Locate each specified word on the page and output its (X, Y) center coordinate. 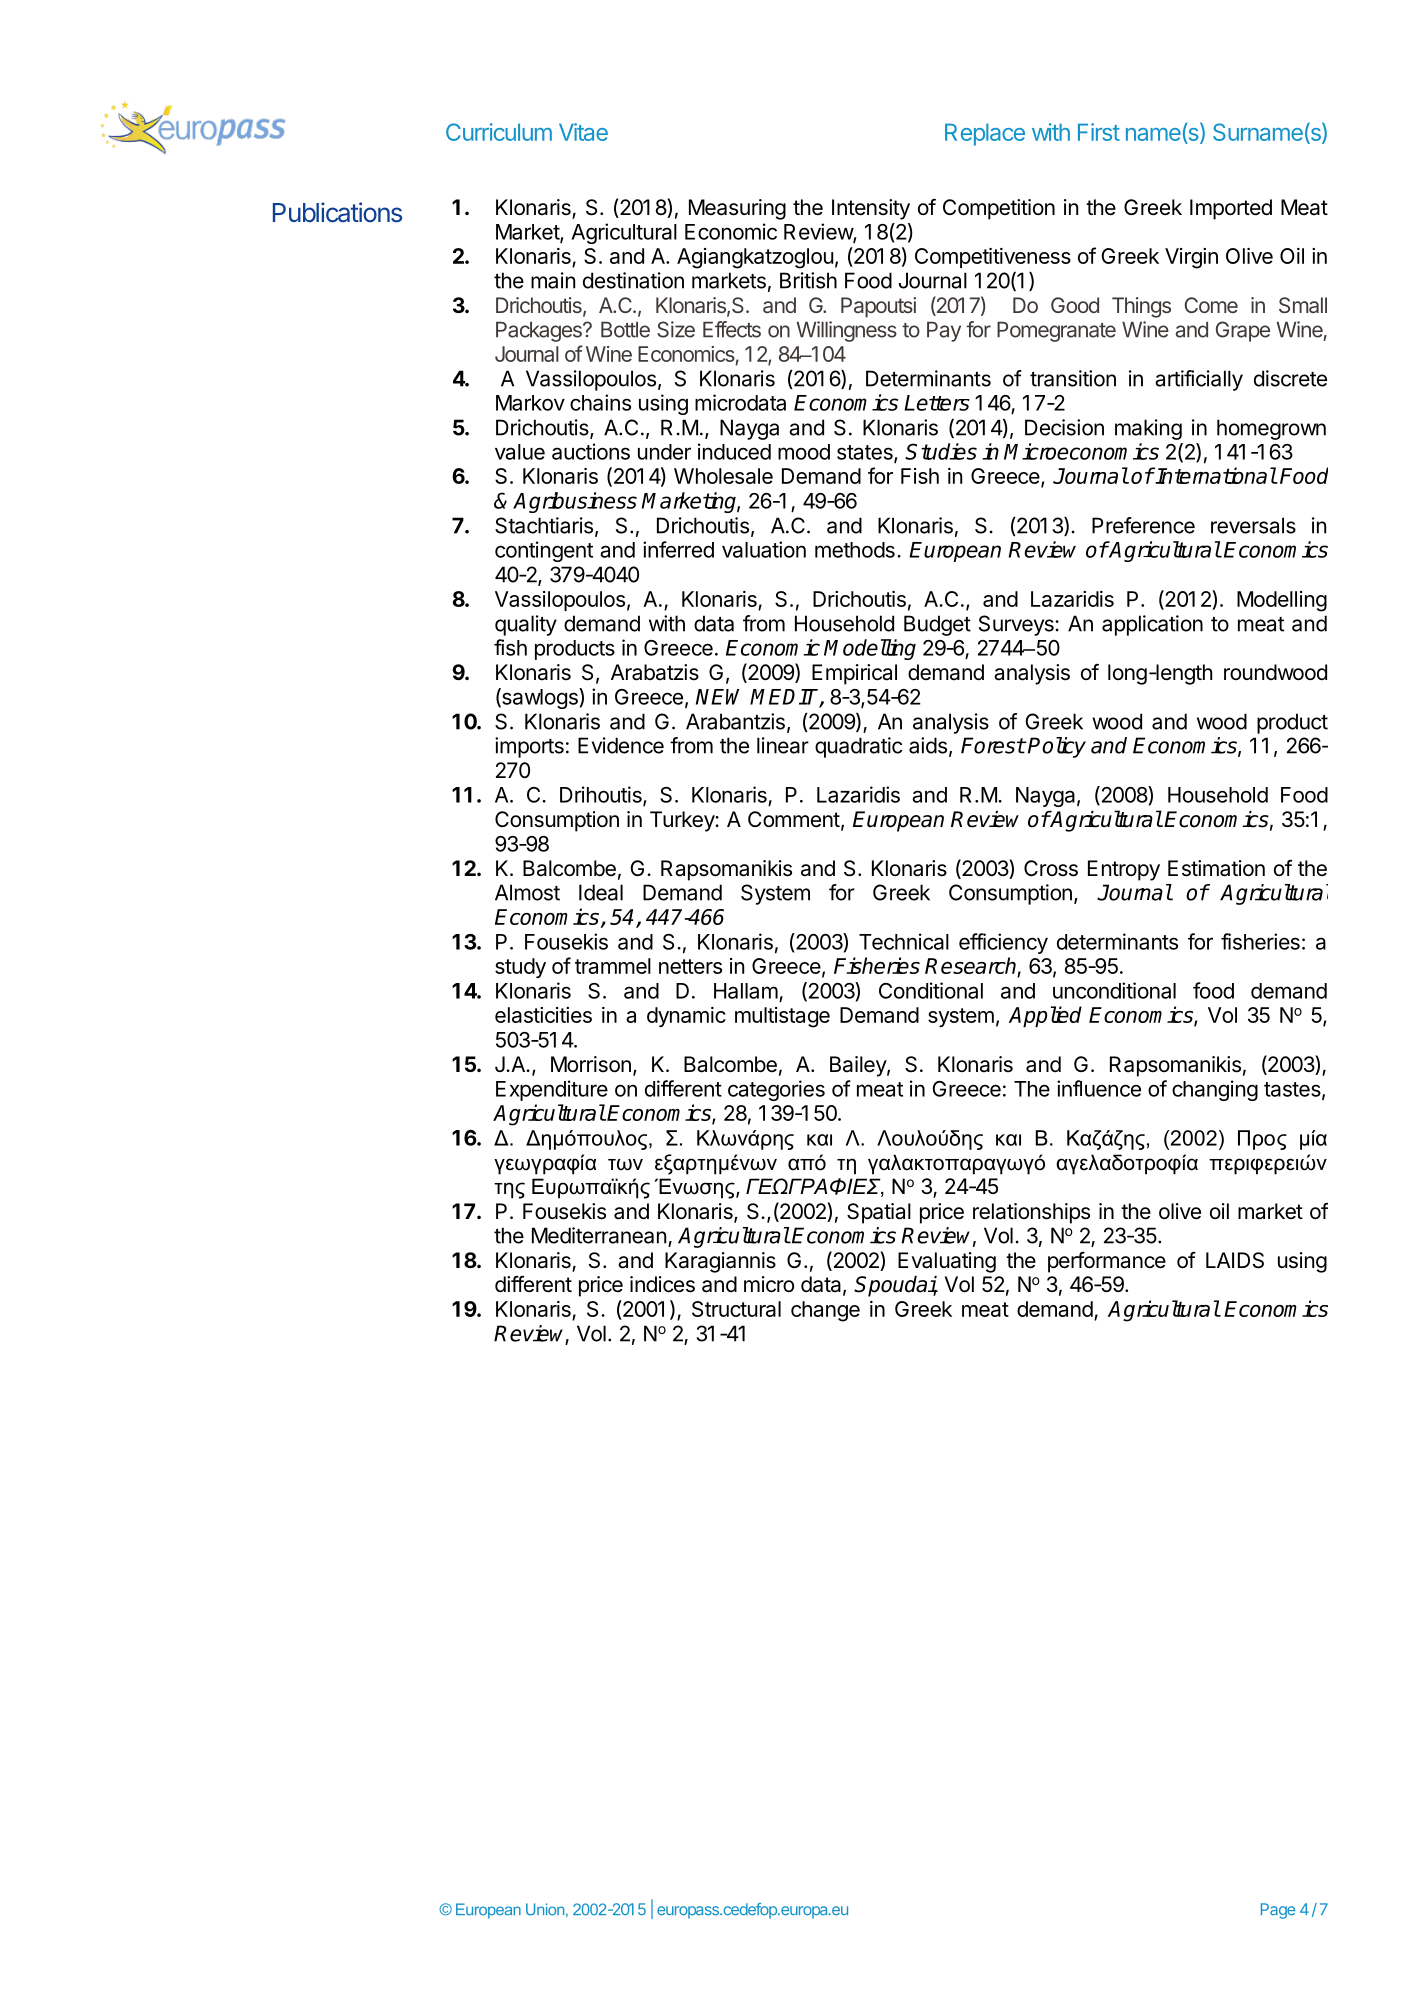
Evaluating (947, 1262)
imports (529, 747)
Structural (736, 1309)
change (825, 1311)
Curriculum (499, 132)
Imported (1231, 209)
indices (662, 1284)
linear (783, 745)
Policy (1057, 747)
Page (1278, 1911)
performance (1107, 1262)
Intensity (871, 209)
